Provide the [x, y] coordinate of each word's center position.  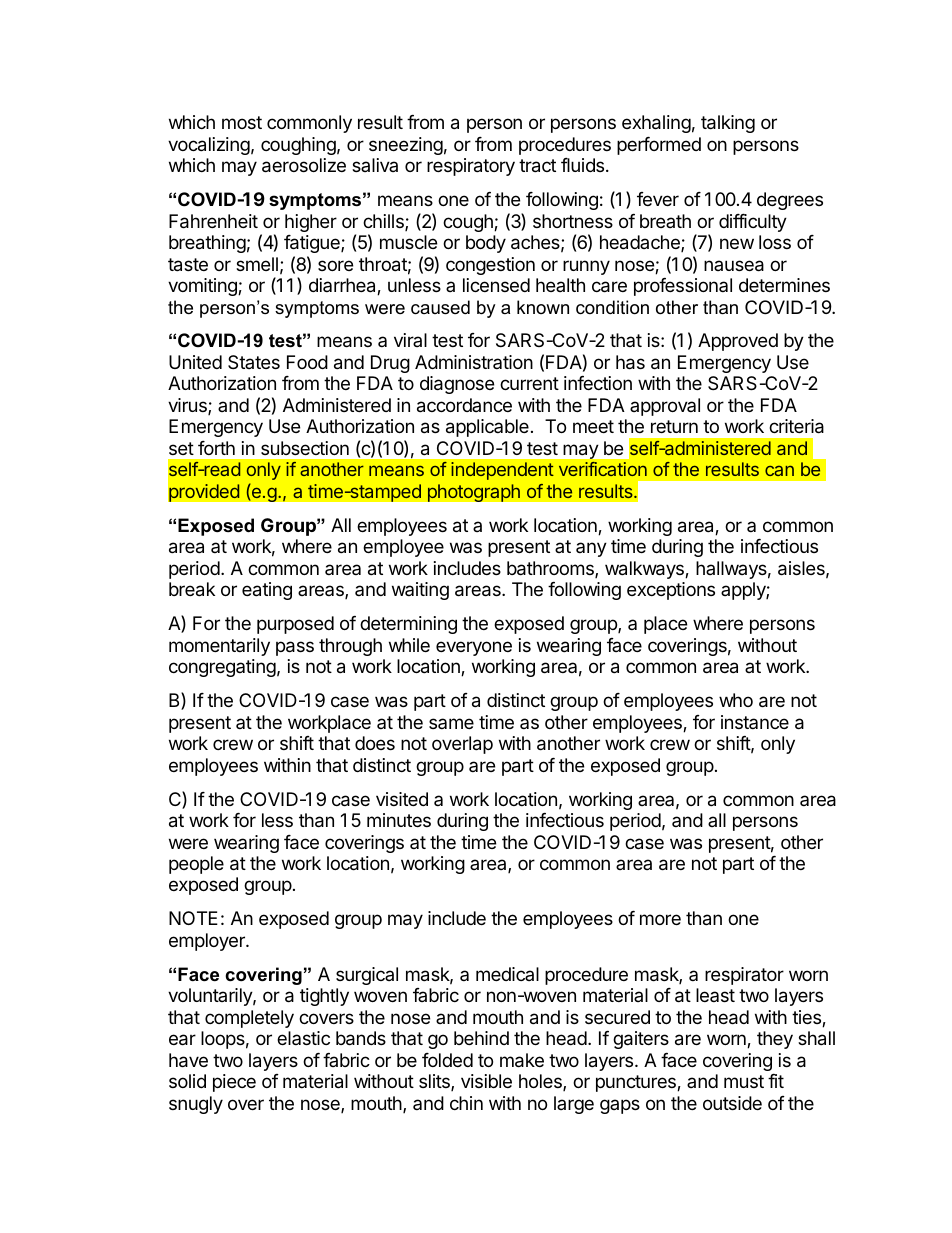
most [242, 122]
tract [537, 166]
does [375, 743]
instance [755, 722]
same [451, 723]
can [779, 470]
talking [728, 124]
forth [216, 448]
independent [502, 471]
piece [234, 1083]
